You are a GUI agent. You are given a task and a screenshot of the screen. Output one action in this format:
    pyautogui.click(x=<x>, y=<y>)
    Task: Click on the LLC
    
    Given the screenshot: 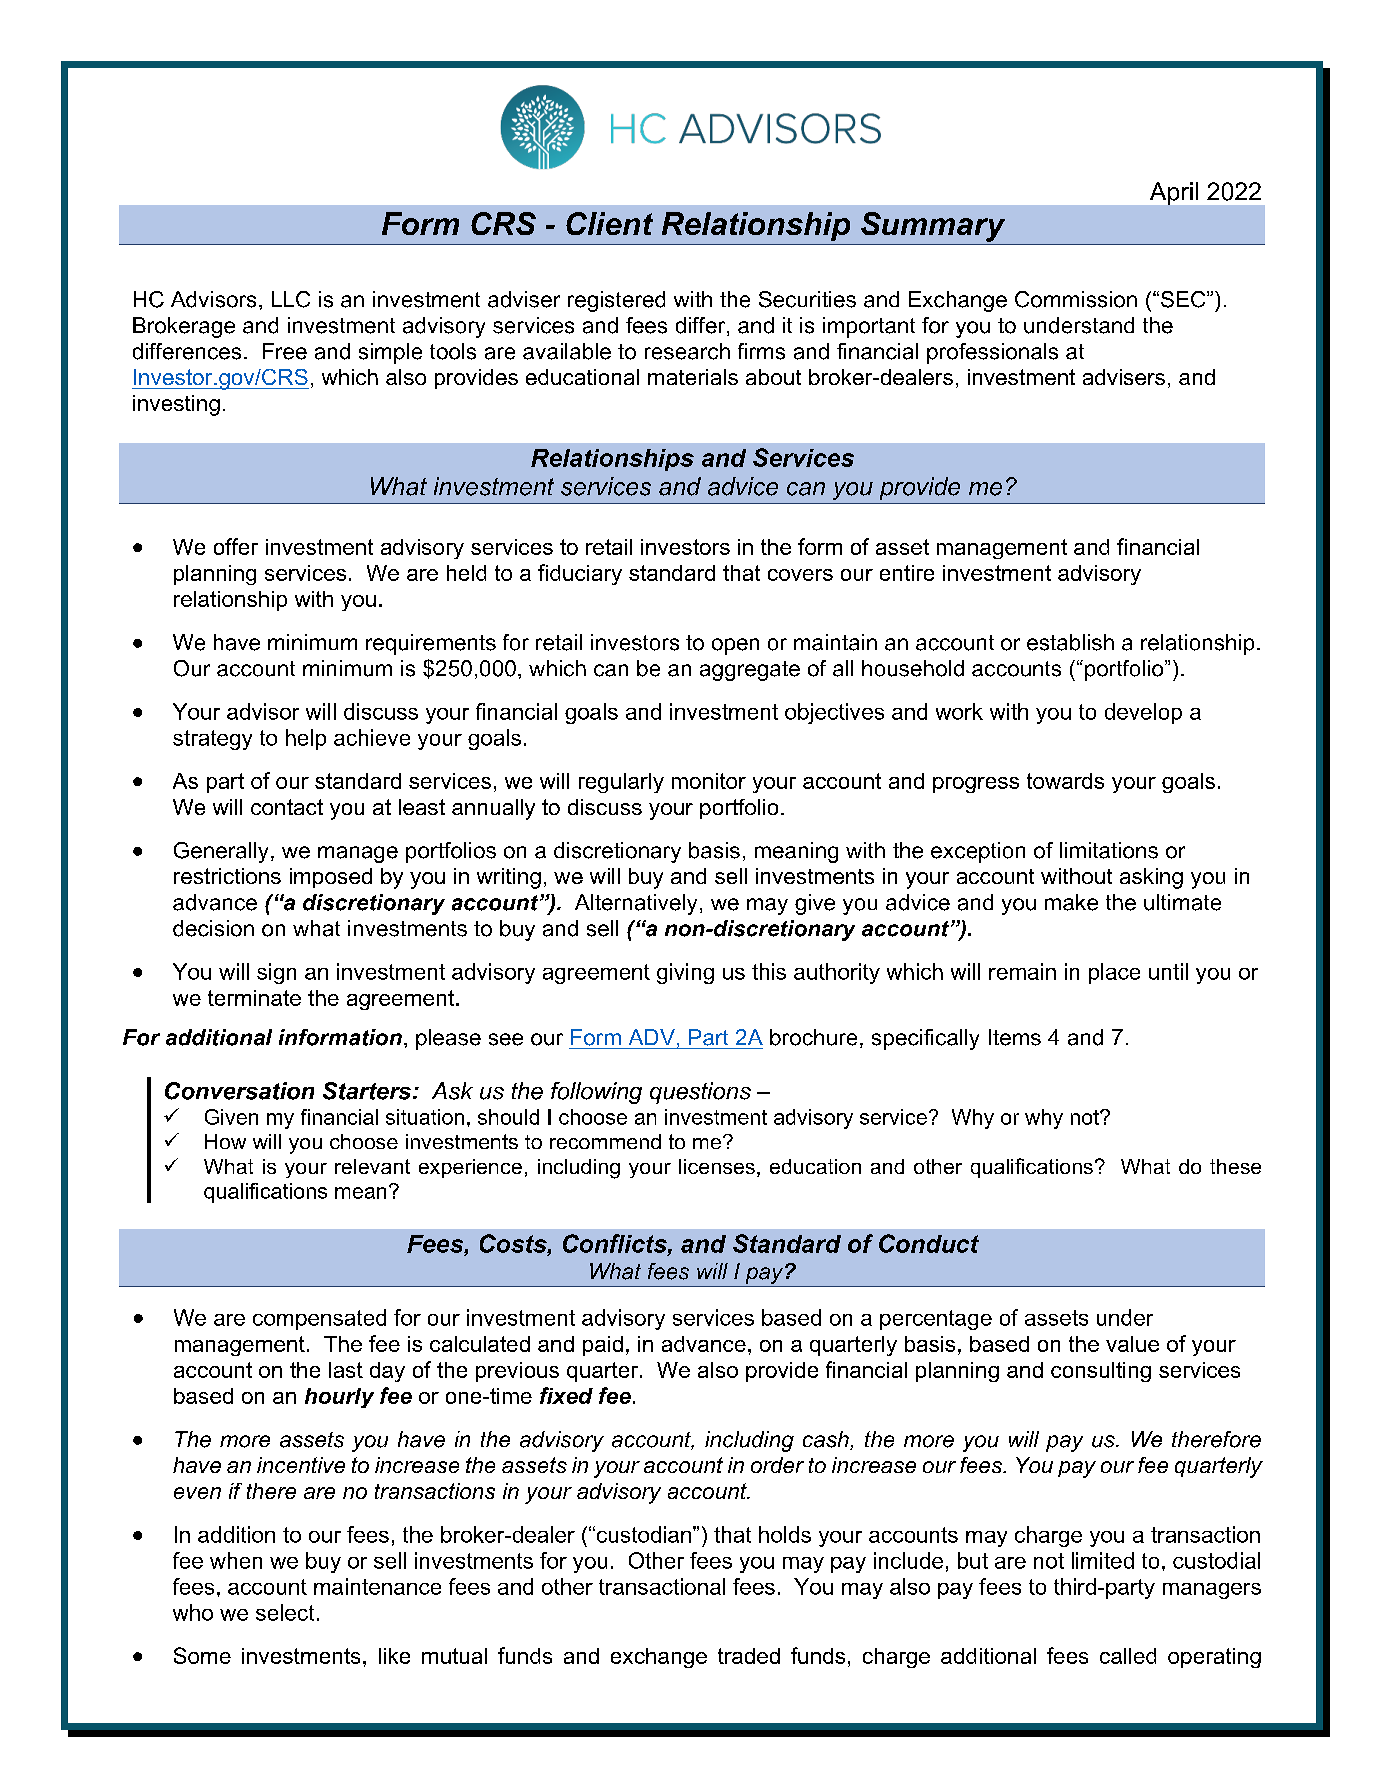 What is the action you would take?
    pyautogui.click(x=291, y=299)
